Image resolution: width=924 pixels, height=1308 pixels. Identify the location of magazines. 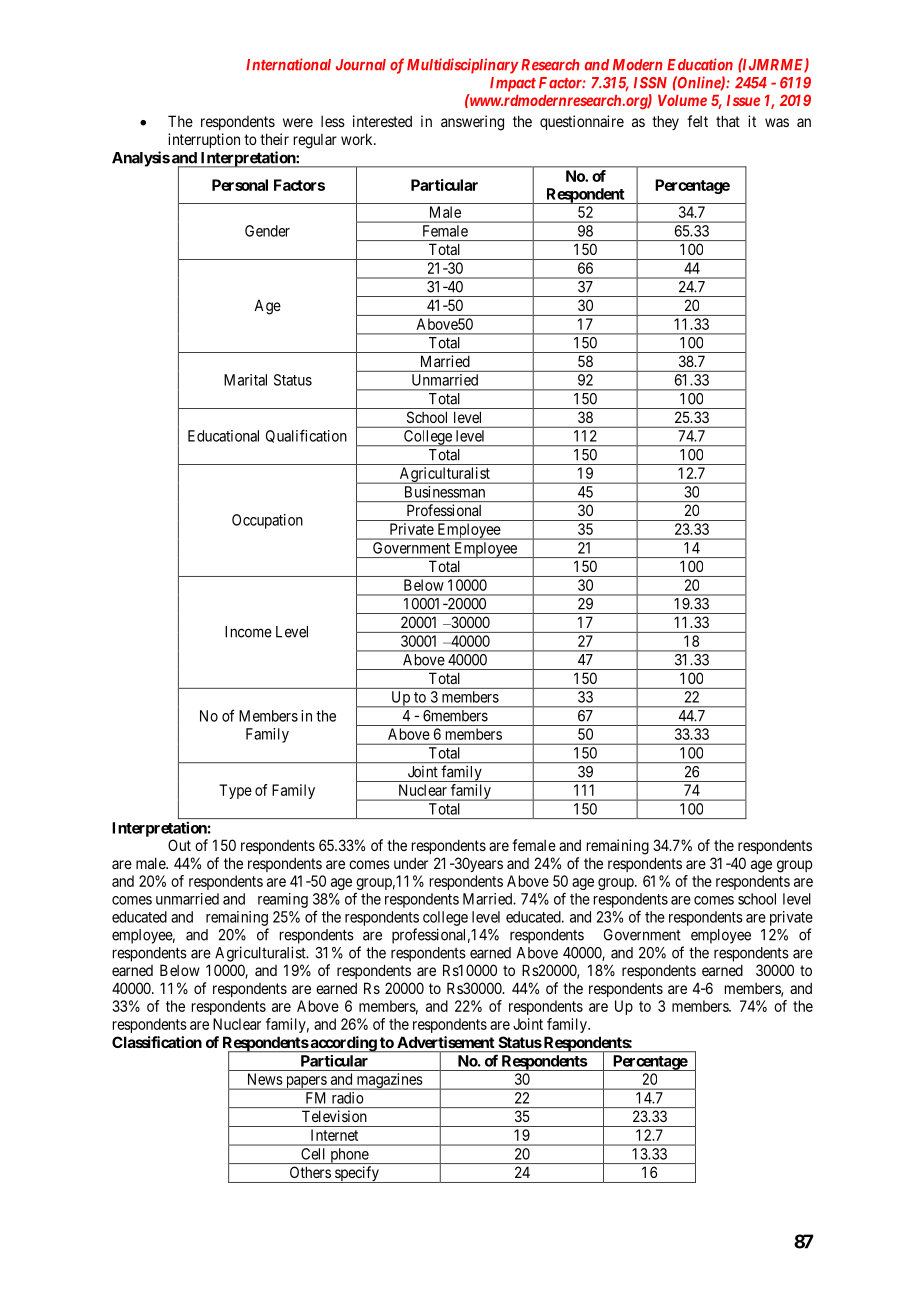
(389, 1081).
